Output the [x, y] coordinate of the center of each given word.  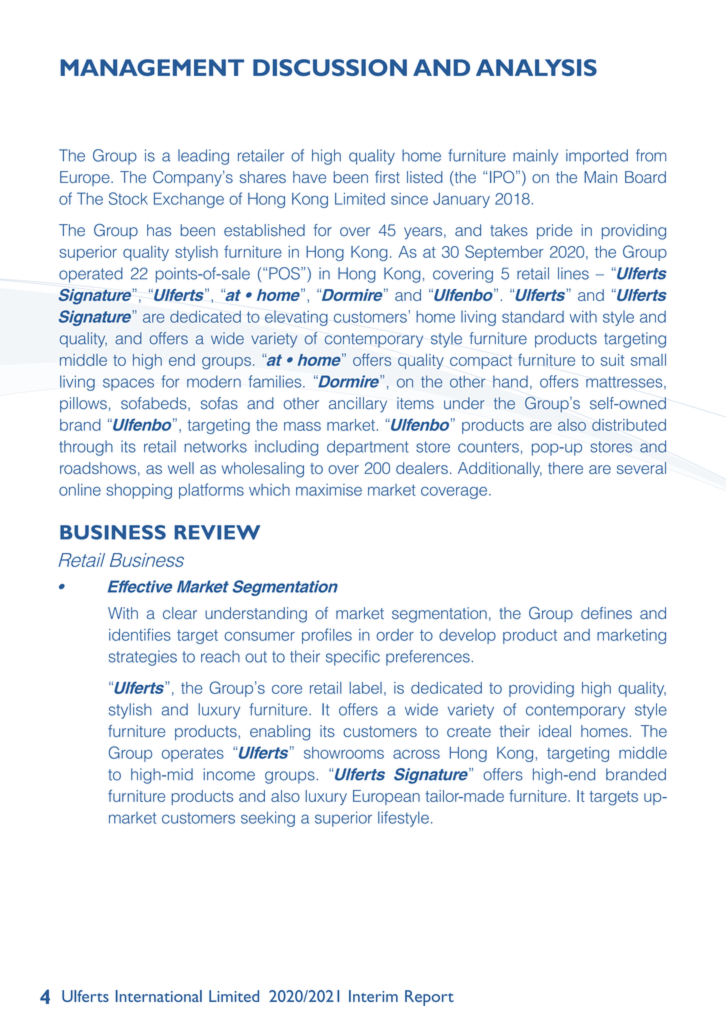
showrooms [344, 753]
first [387, 177]
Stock [128, 198]
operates [193, 755]
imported [597, 157]
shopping [139, 491]
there [565, 468]
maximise [329, 490]
